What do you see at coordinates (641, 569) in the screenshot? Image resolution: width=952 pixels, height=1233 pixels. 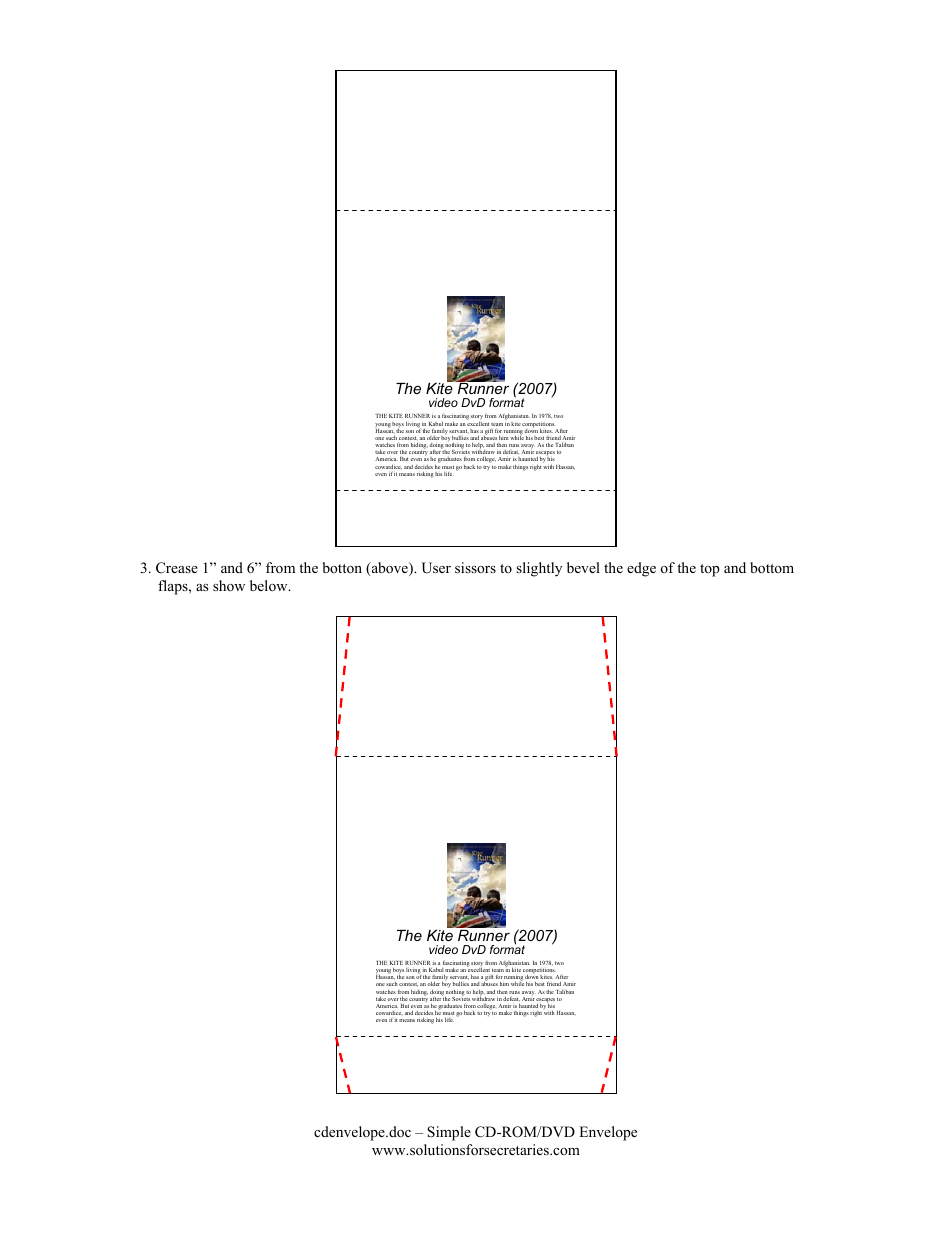 I see `edge` at bounding box center [641, 569].
